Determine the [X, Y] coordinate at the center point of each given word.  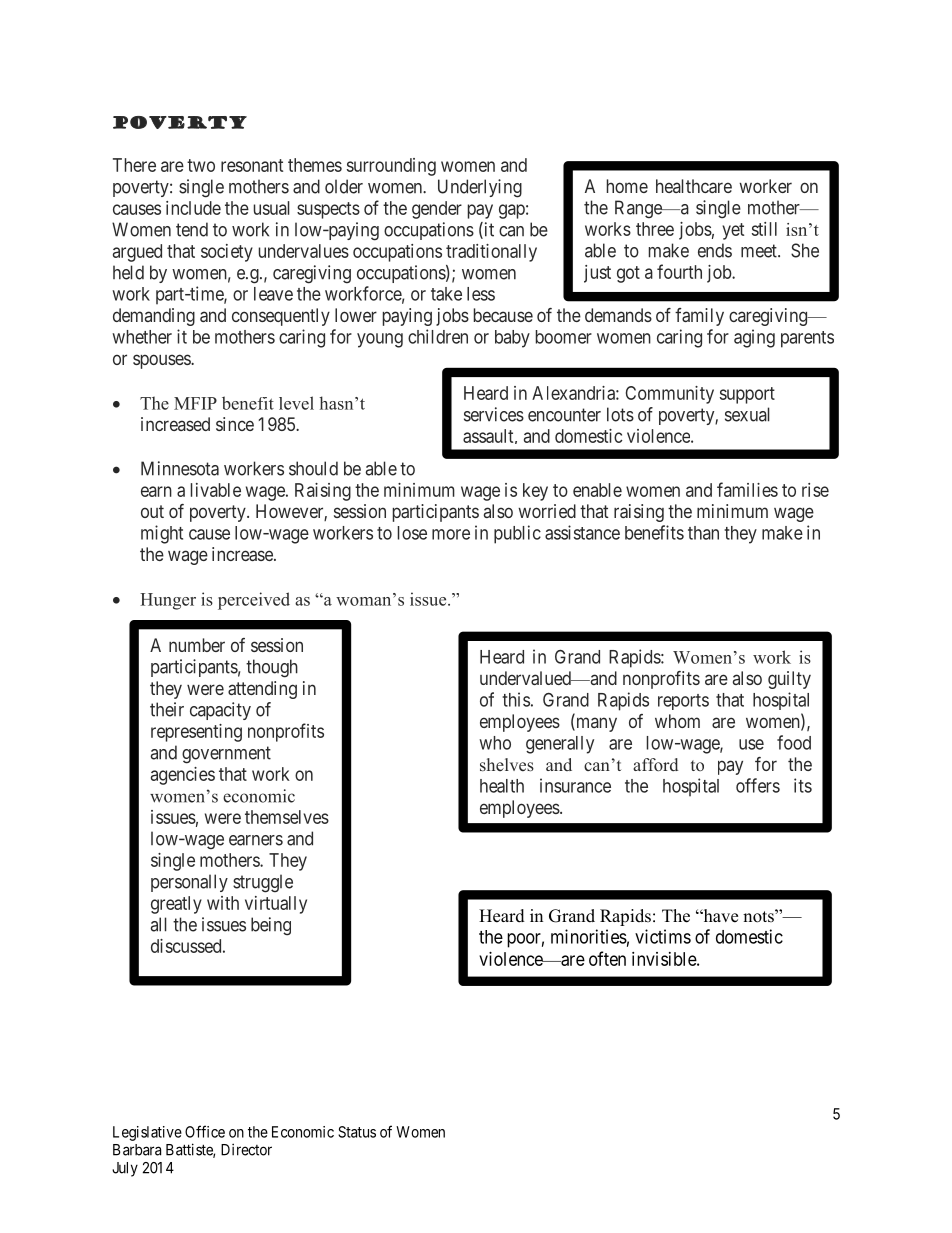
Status [357, 1132]
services [494, 414]
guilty [789, 680]
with [223, 903]
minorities [589, 936]
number [197, 645]
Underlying [480, 188]
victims [663, 936]
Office [205, 1131]
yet [733, 231]
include [193, 208]
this [516, 699]
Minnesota [180, 468]
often [607, 958]
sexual [747, 414]
